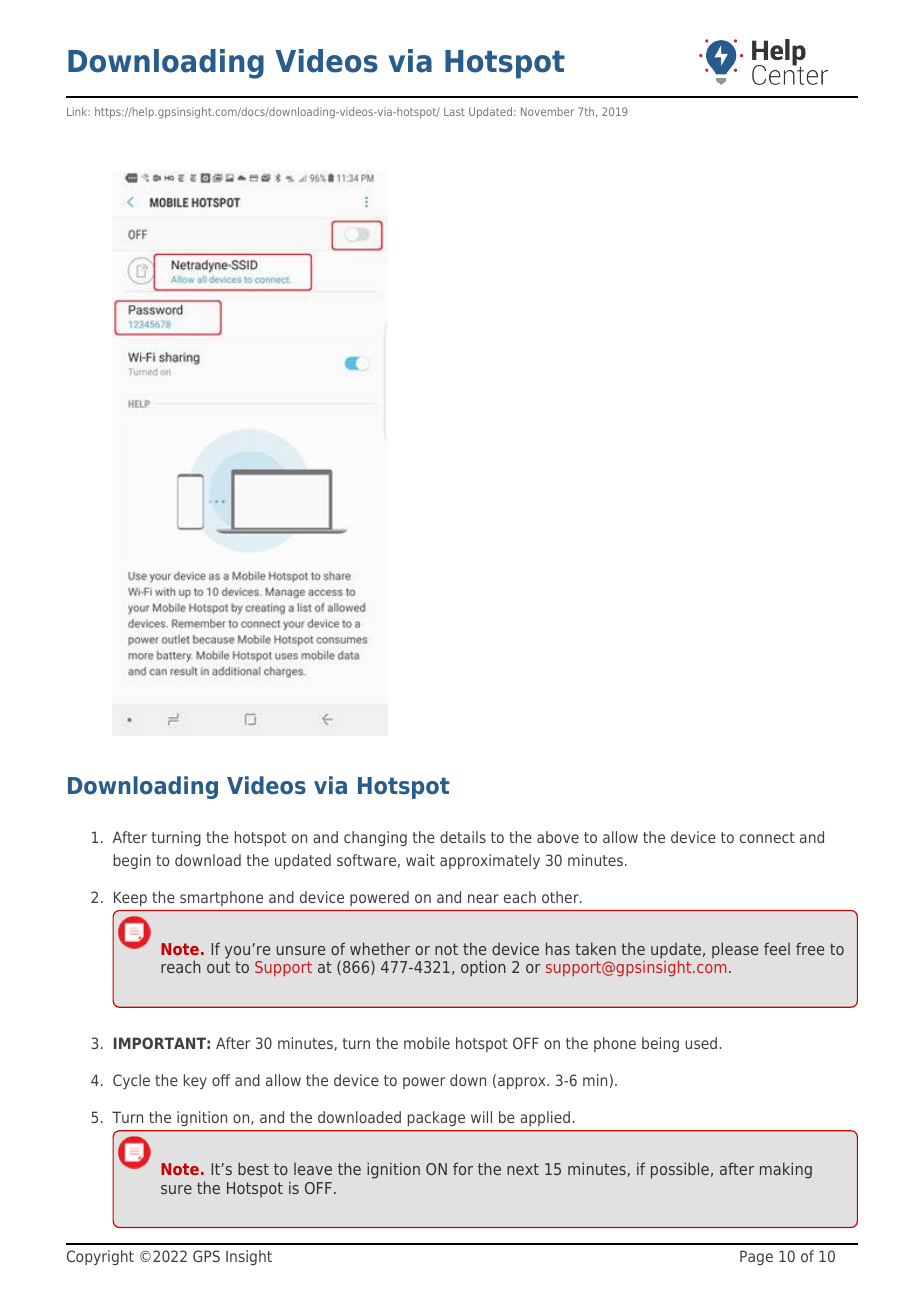 This screenshot has width=924, height=1308. I want to click on November, so click(547, 111).
